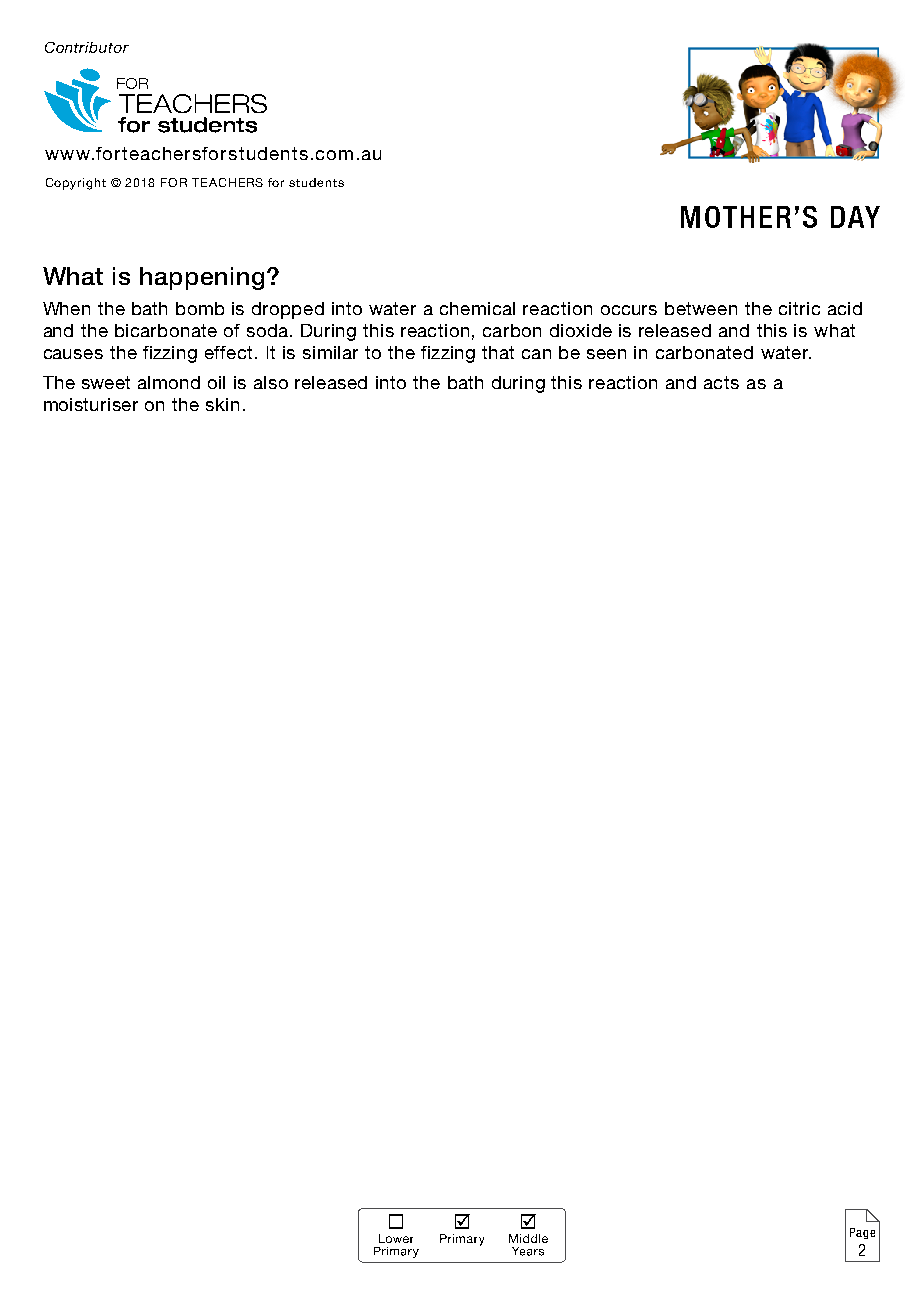 The image size is (924, 1308). I want to click on chemical, so click(477, 308).
